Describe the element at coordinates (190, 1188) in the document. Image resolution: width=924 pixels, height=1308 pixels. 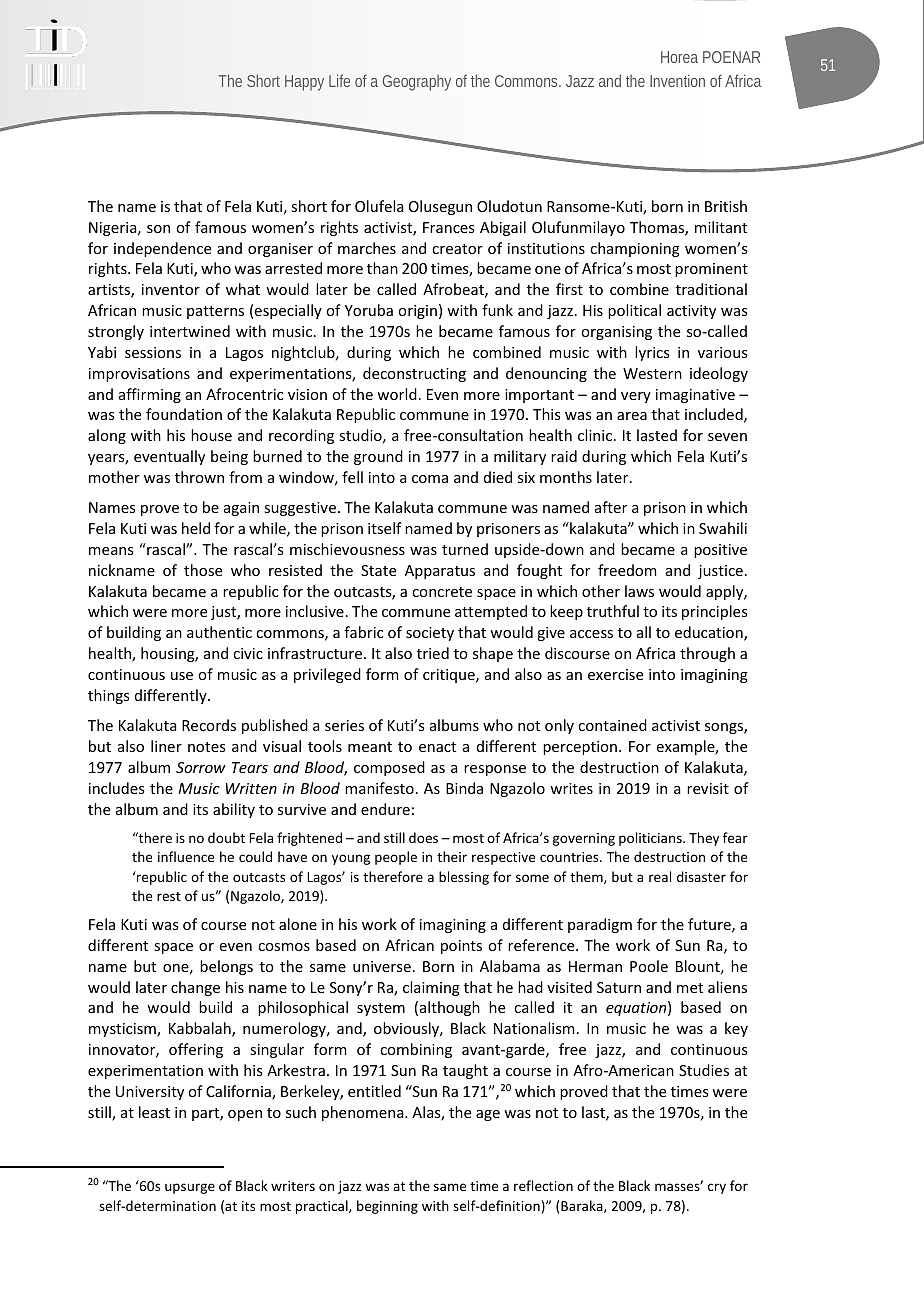
I see `upsurge` at that location.
